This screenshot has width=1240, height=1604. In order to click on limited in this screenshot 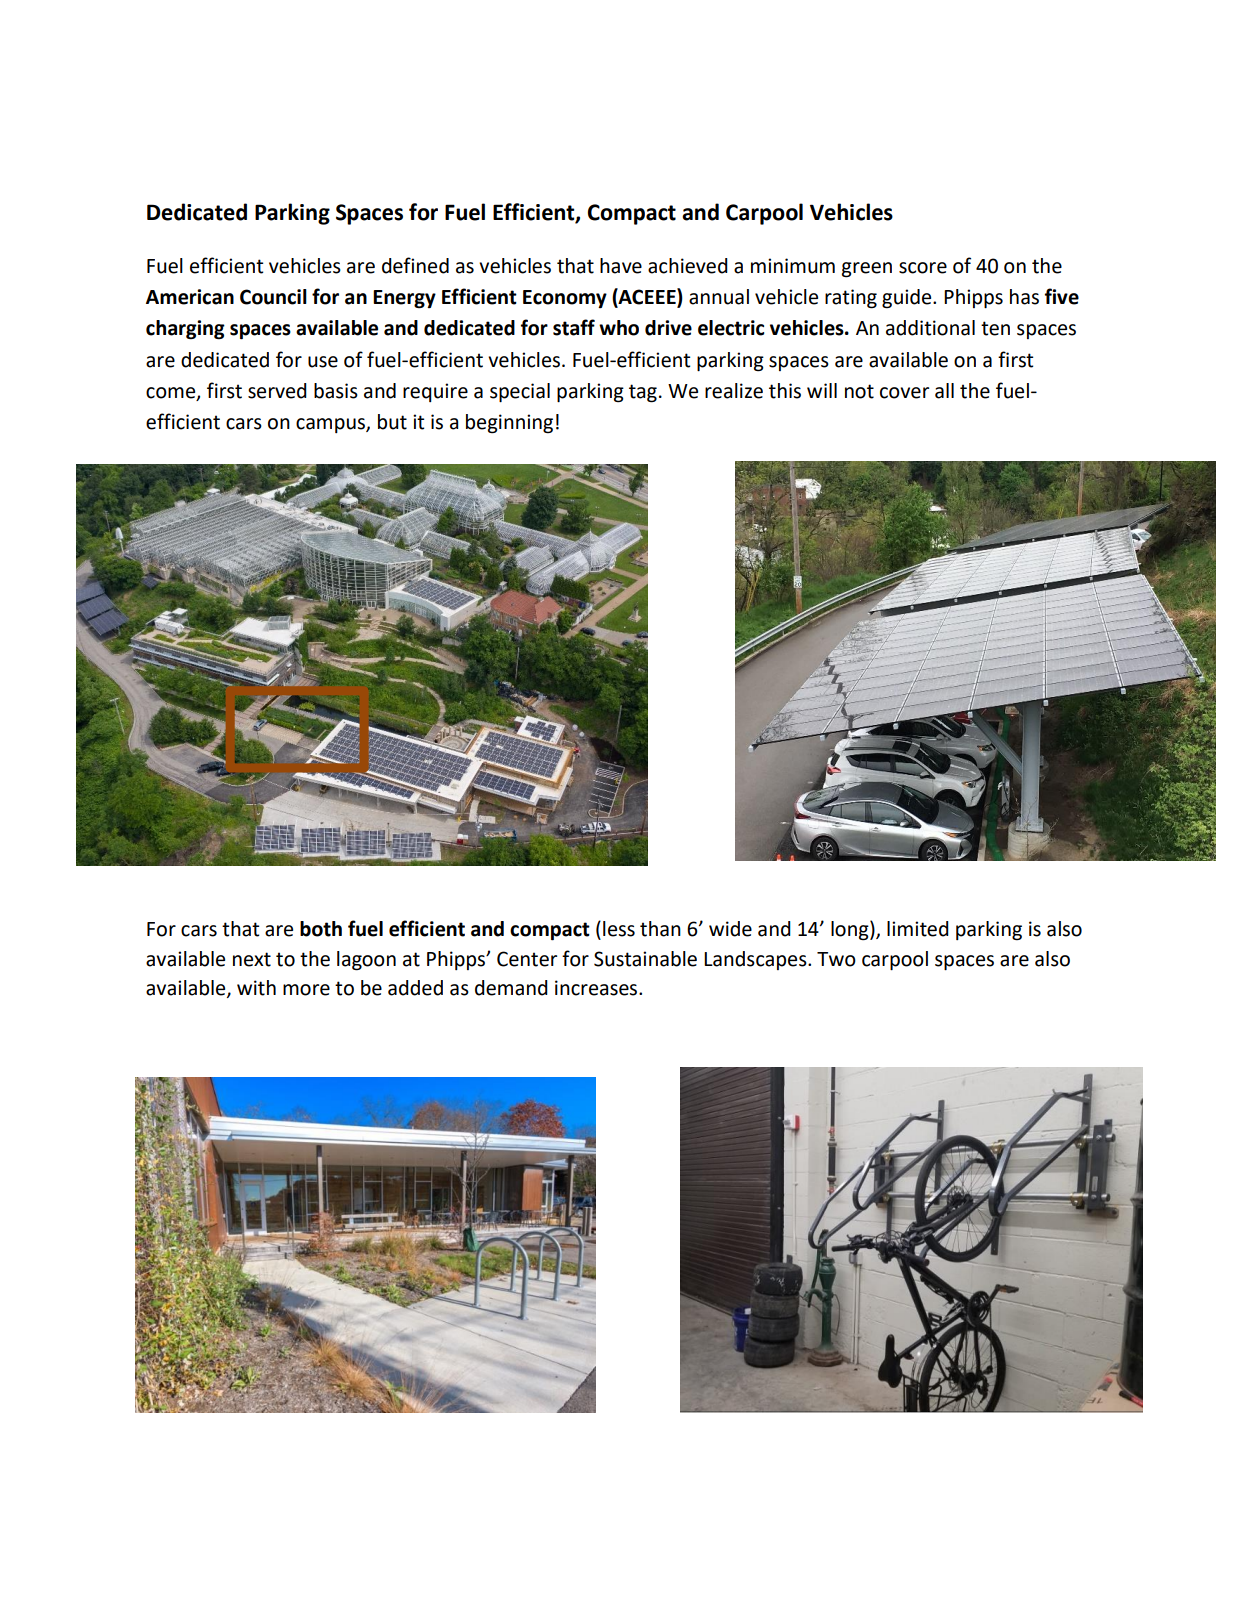, I will do `click(918, 929)`.
